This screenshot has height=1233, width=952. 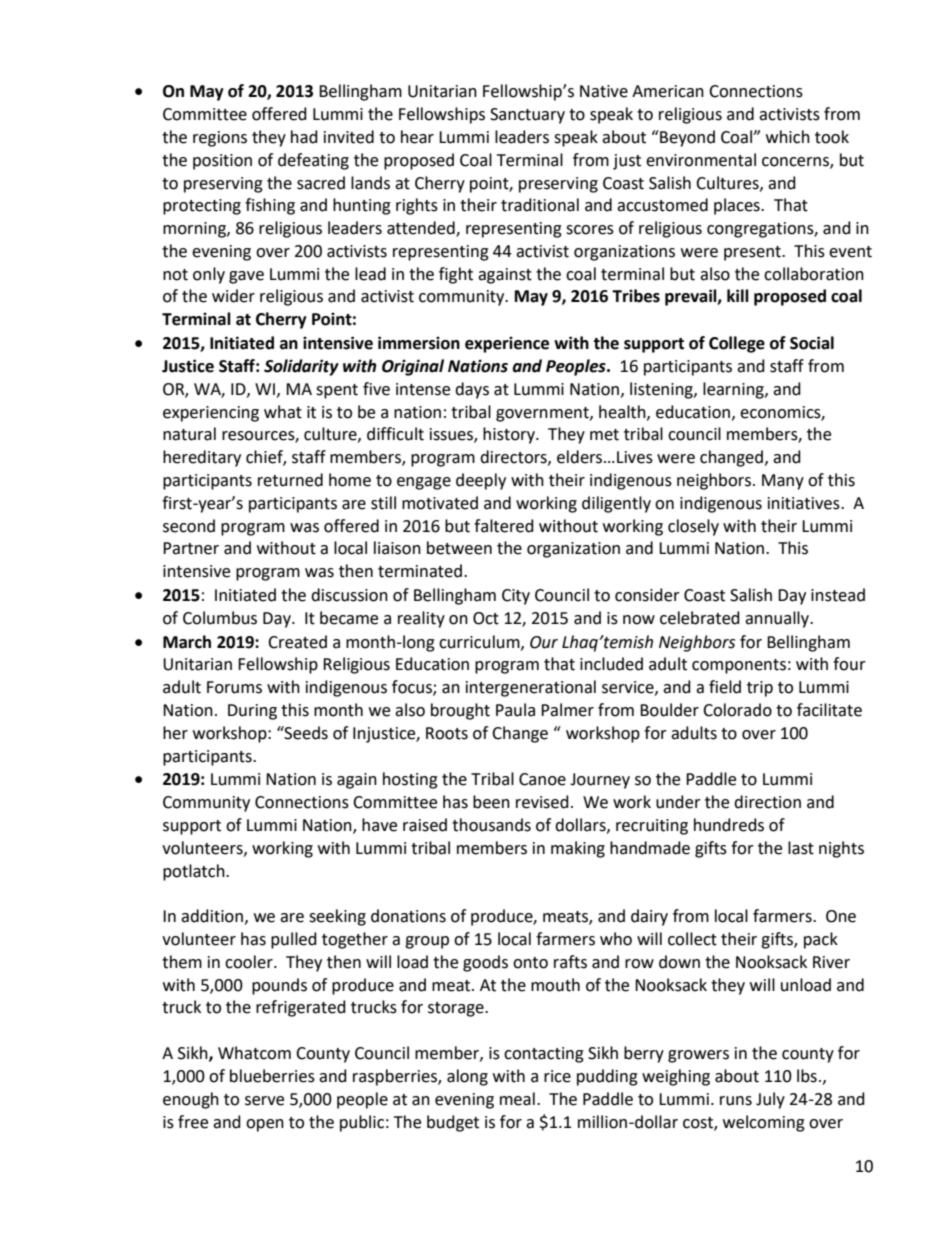 What do you see at coordinates (504, 526) in the screenshot?
I see `faltered` at bounding box center [504, 526].
